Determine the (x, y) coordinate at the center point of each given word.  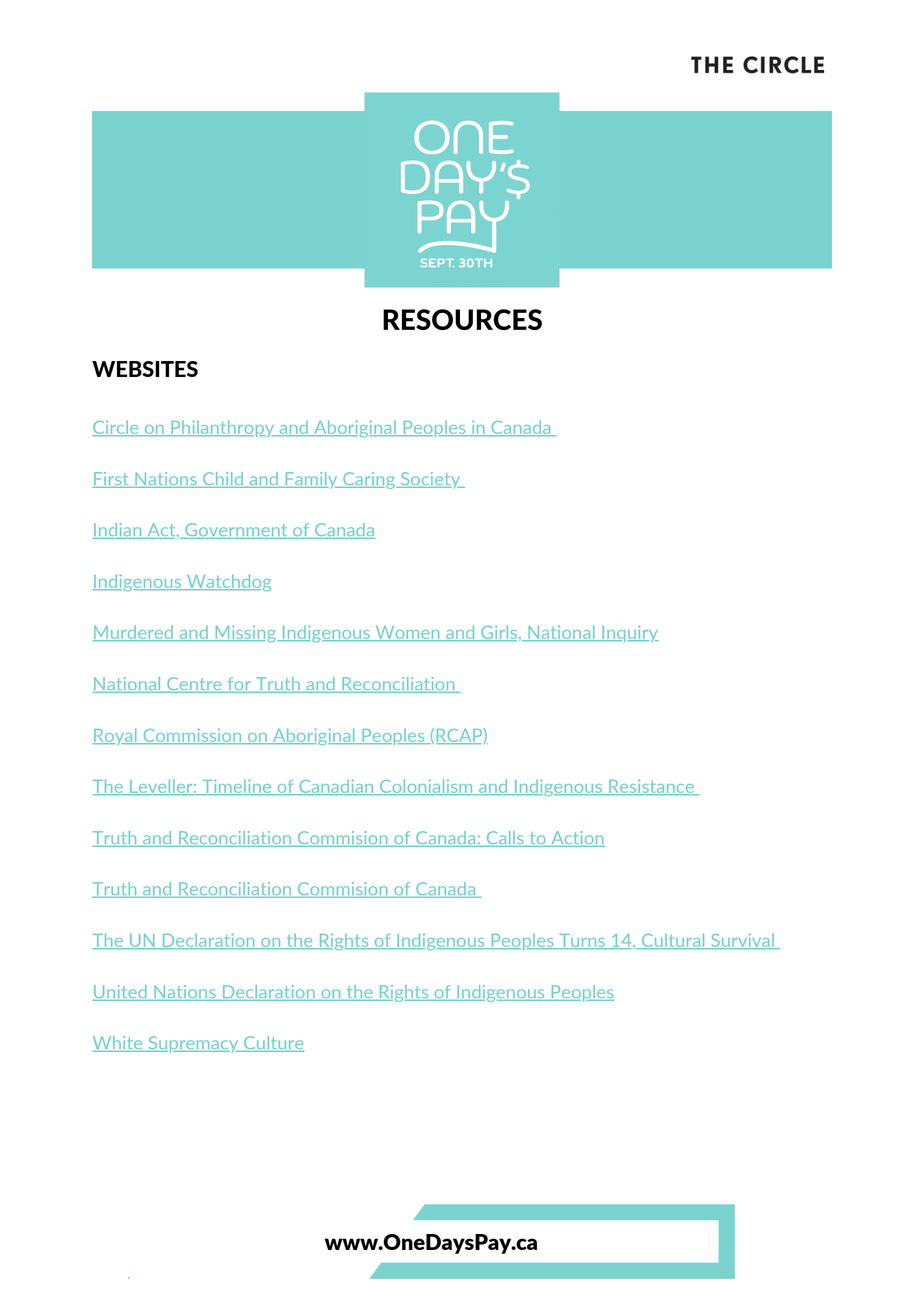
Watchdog (228, 582)
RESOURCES (462, 319)
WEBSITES (145, 369)
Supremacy (193, 1044)
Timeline (237, 787)
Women (407, 633)
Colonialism (426, 787)
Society (430, 480)
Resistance (651, 787)
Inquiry (629, 633)
